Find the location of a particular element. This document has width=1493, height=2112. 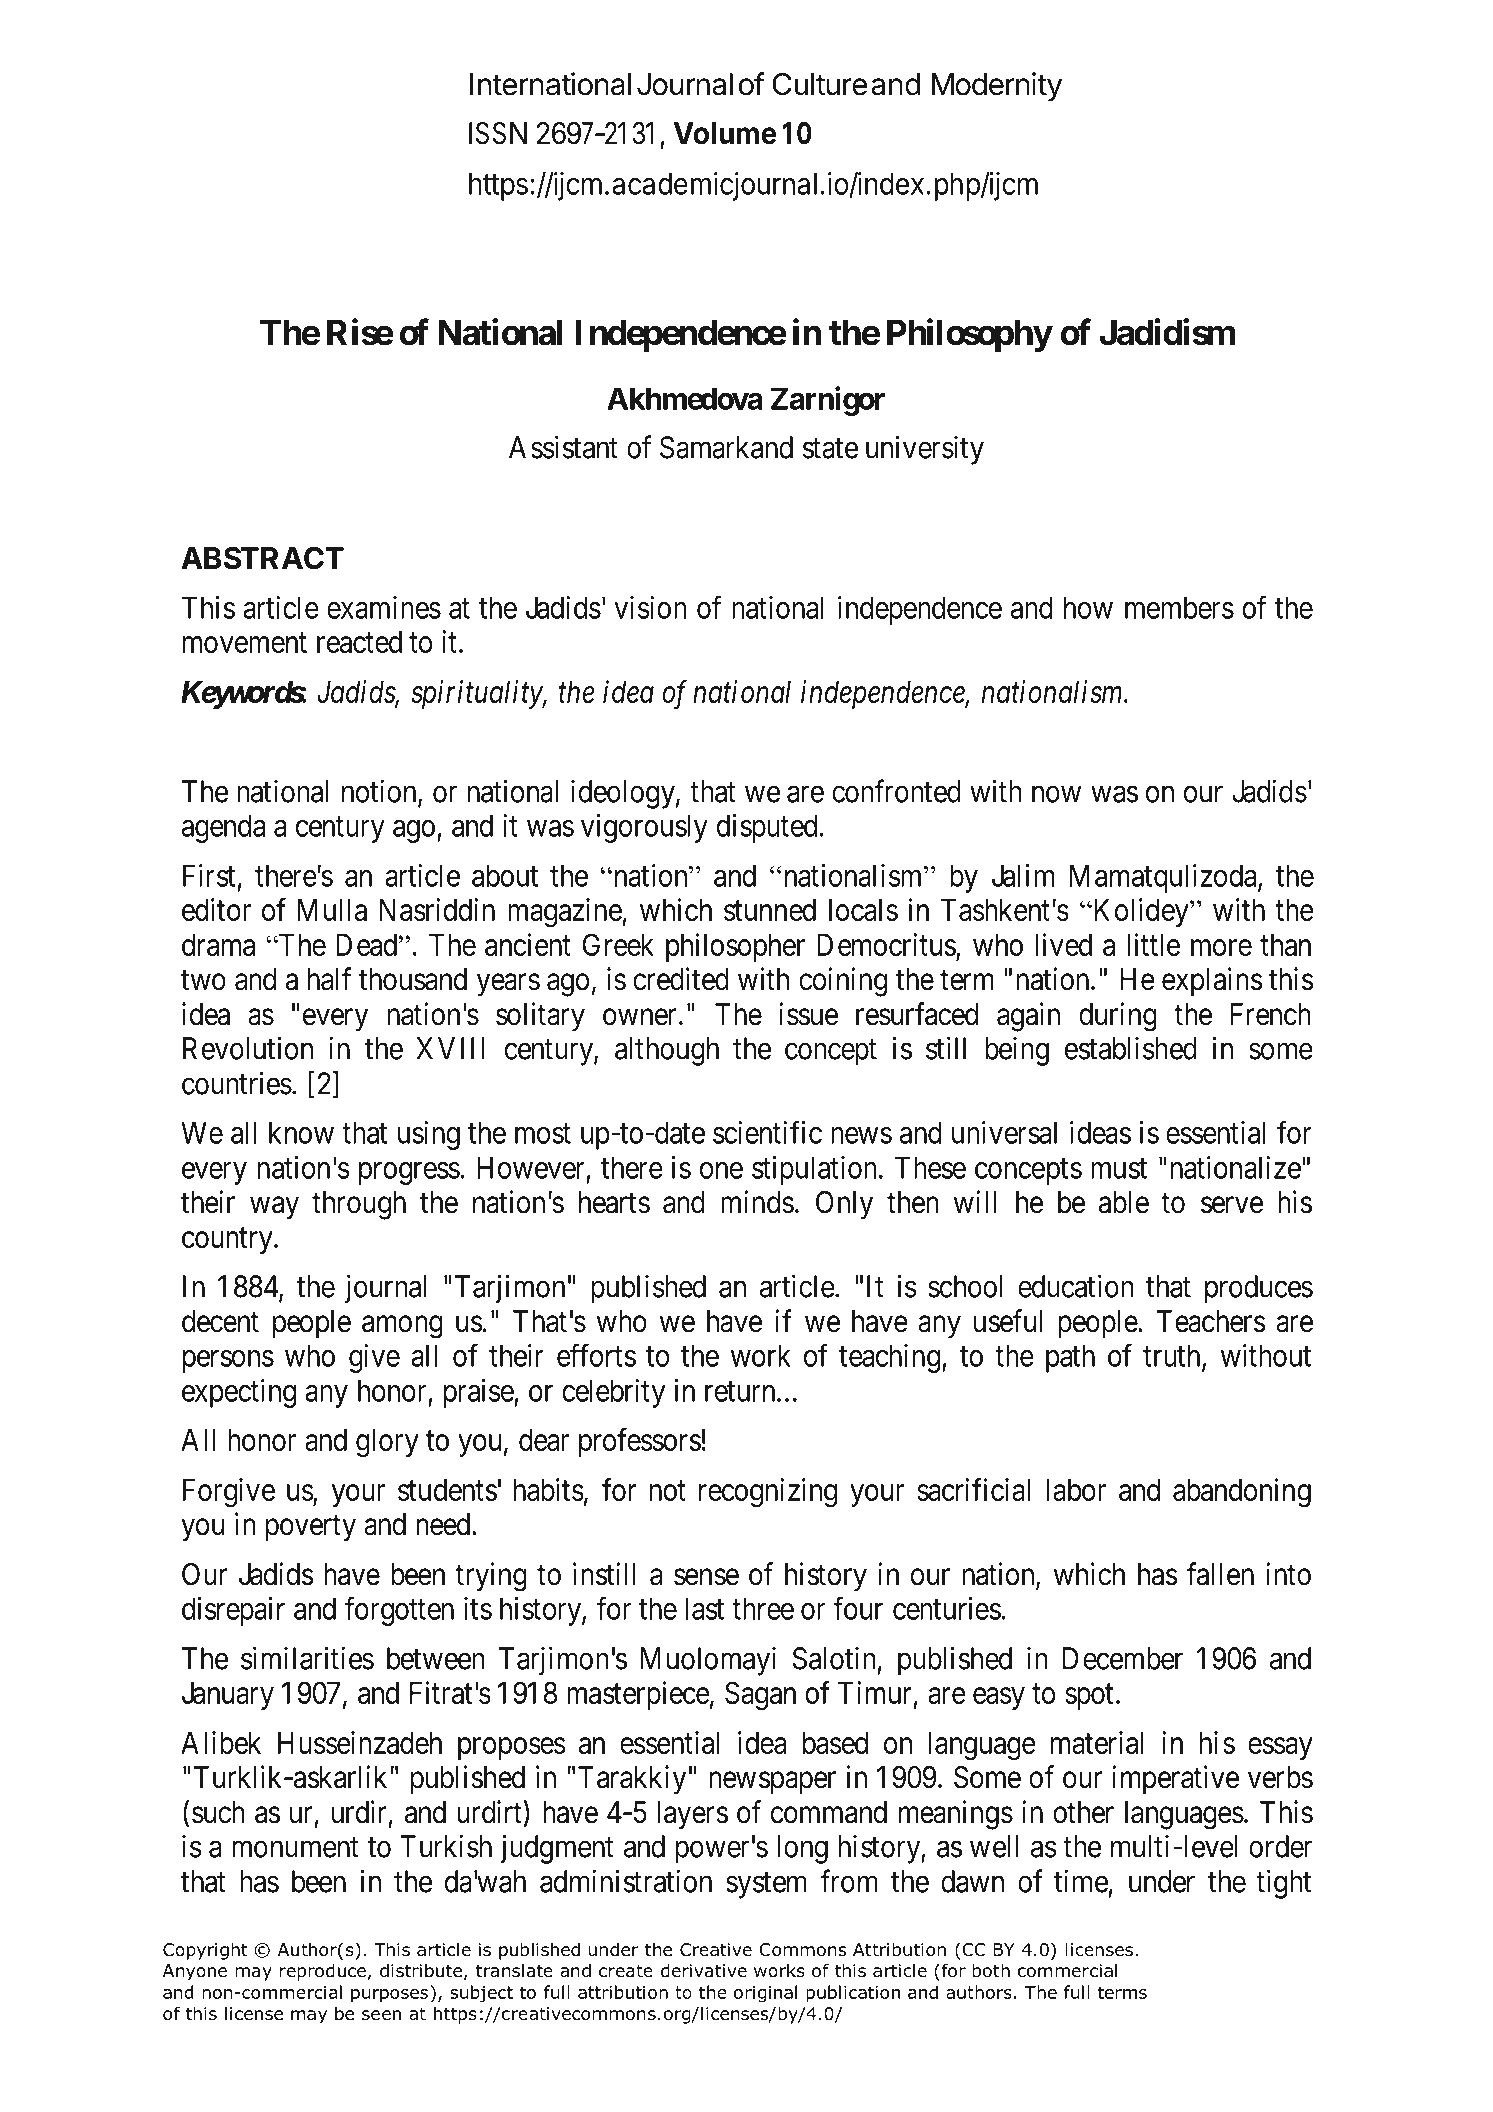

Volume is located at coordinates (724, 133).
